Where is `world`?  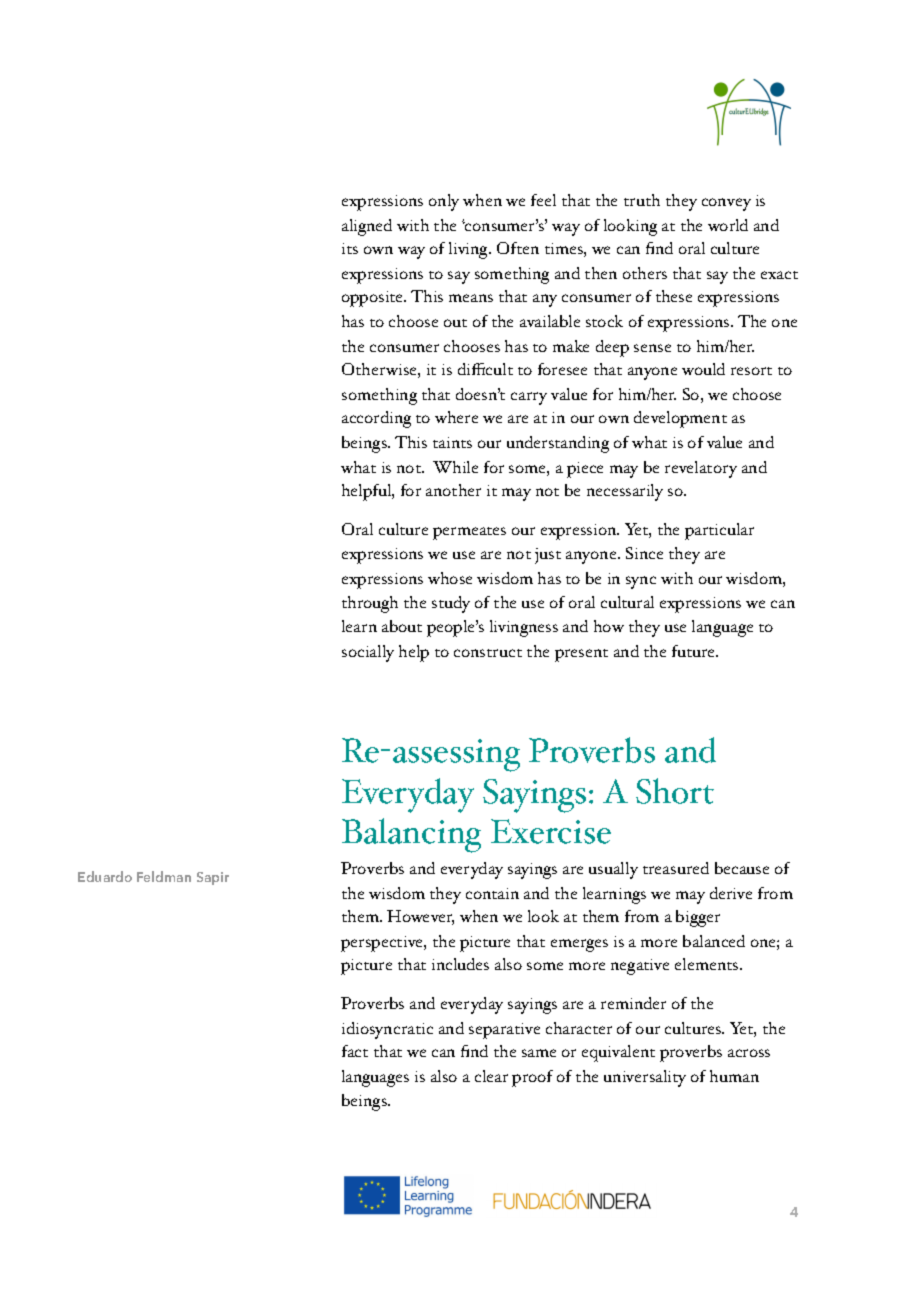
world is located at coordinates (728, 225).
